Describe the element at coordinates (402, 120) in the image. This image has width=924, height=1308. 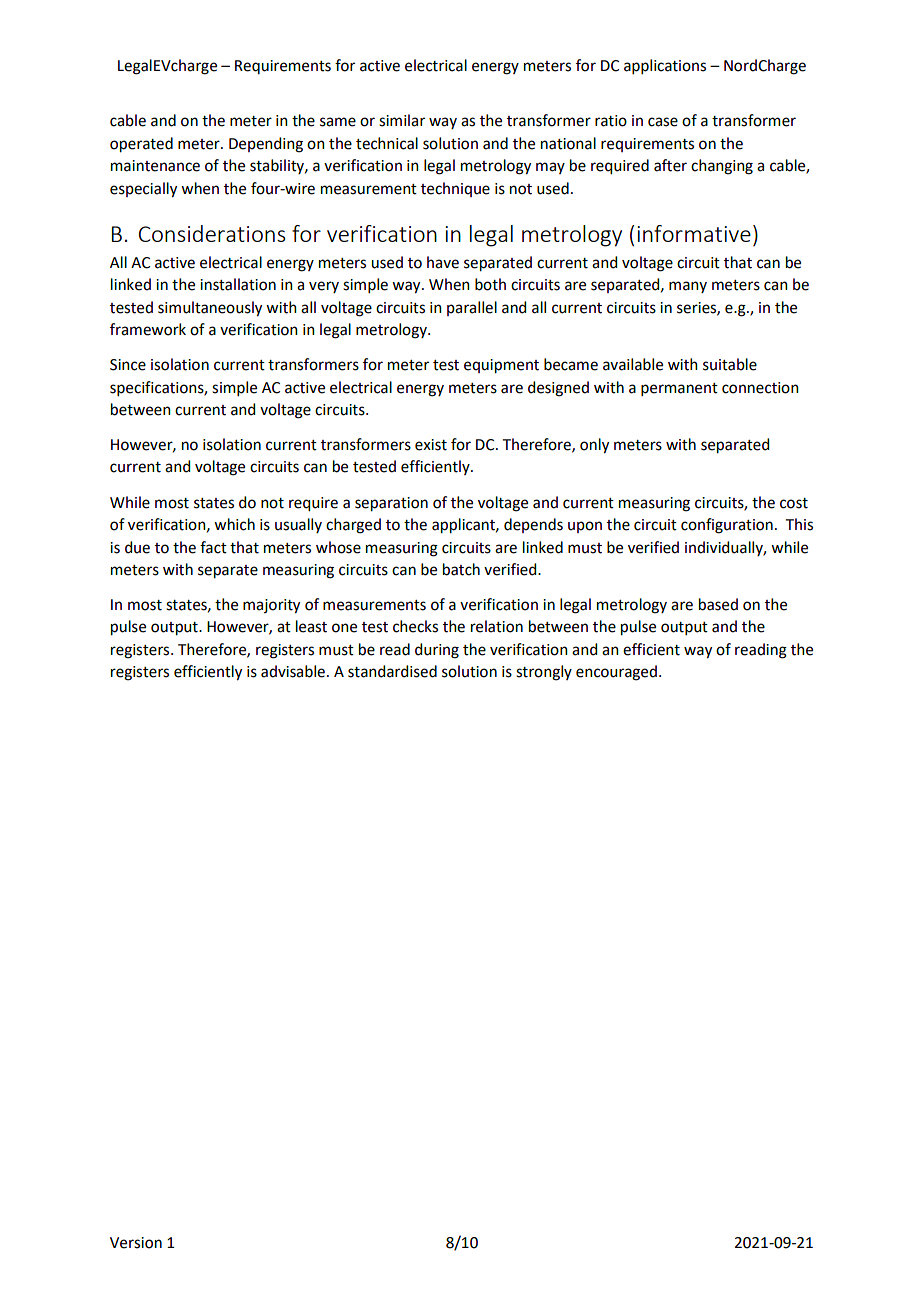
I see `similar` at that location.
